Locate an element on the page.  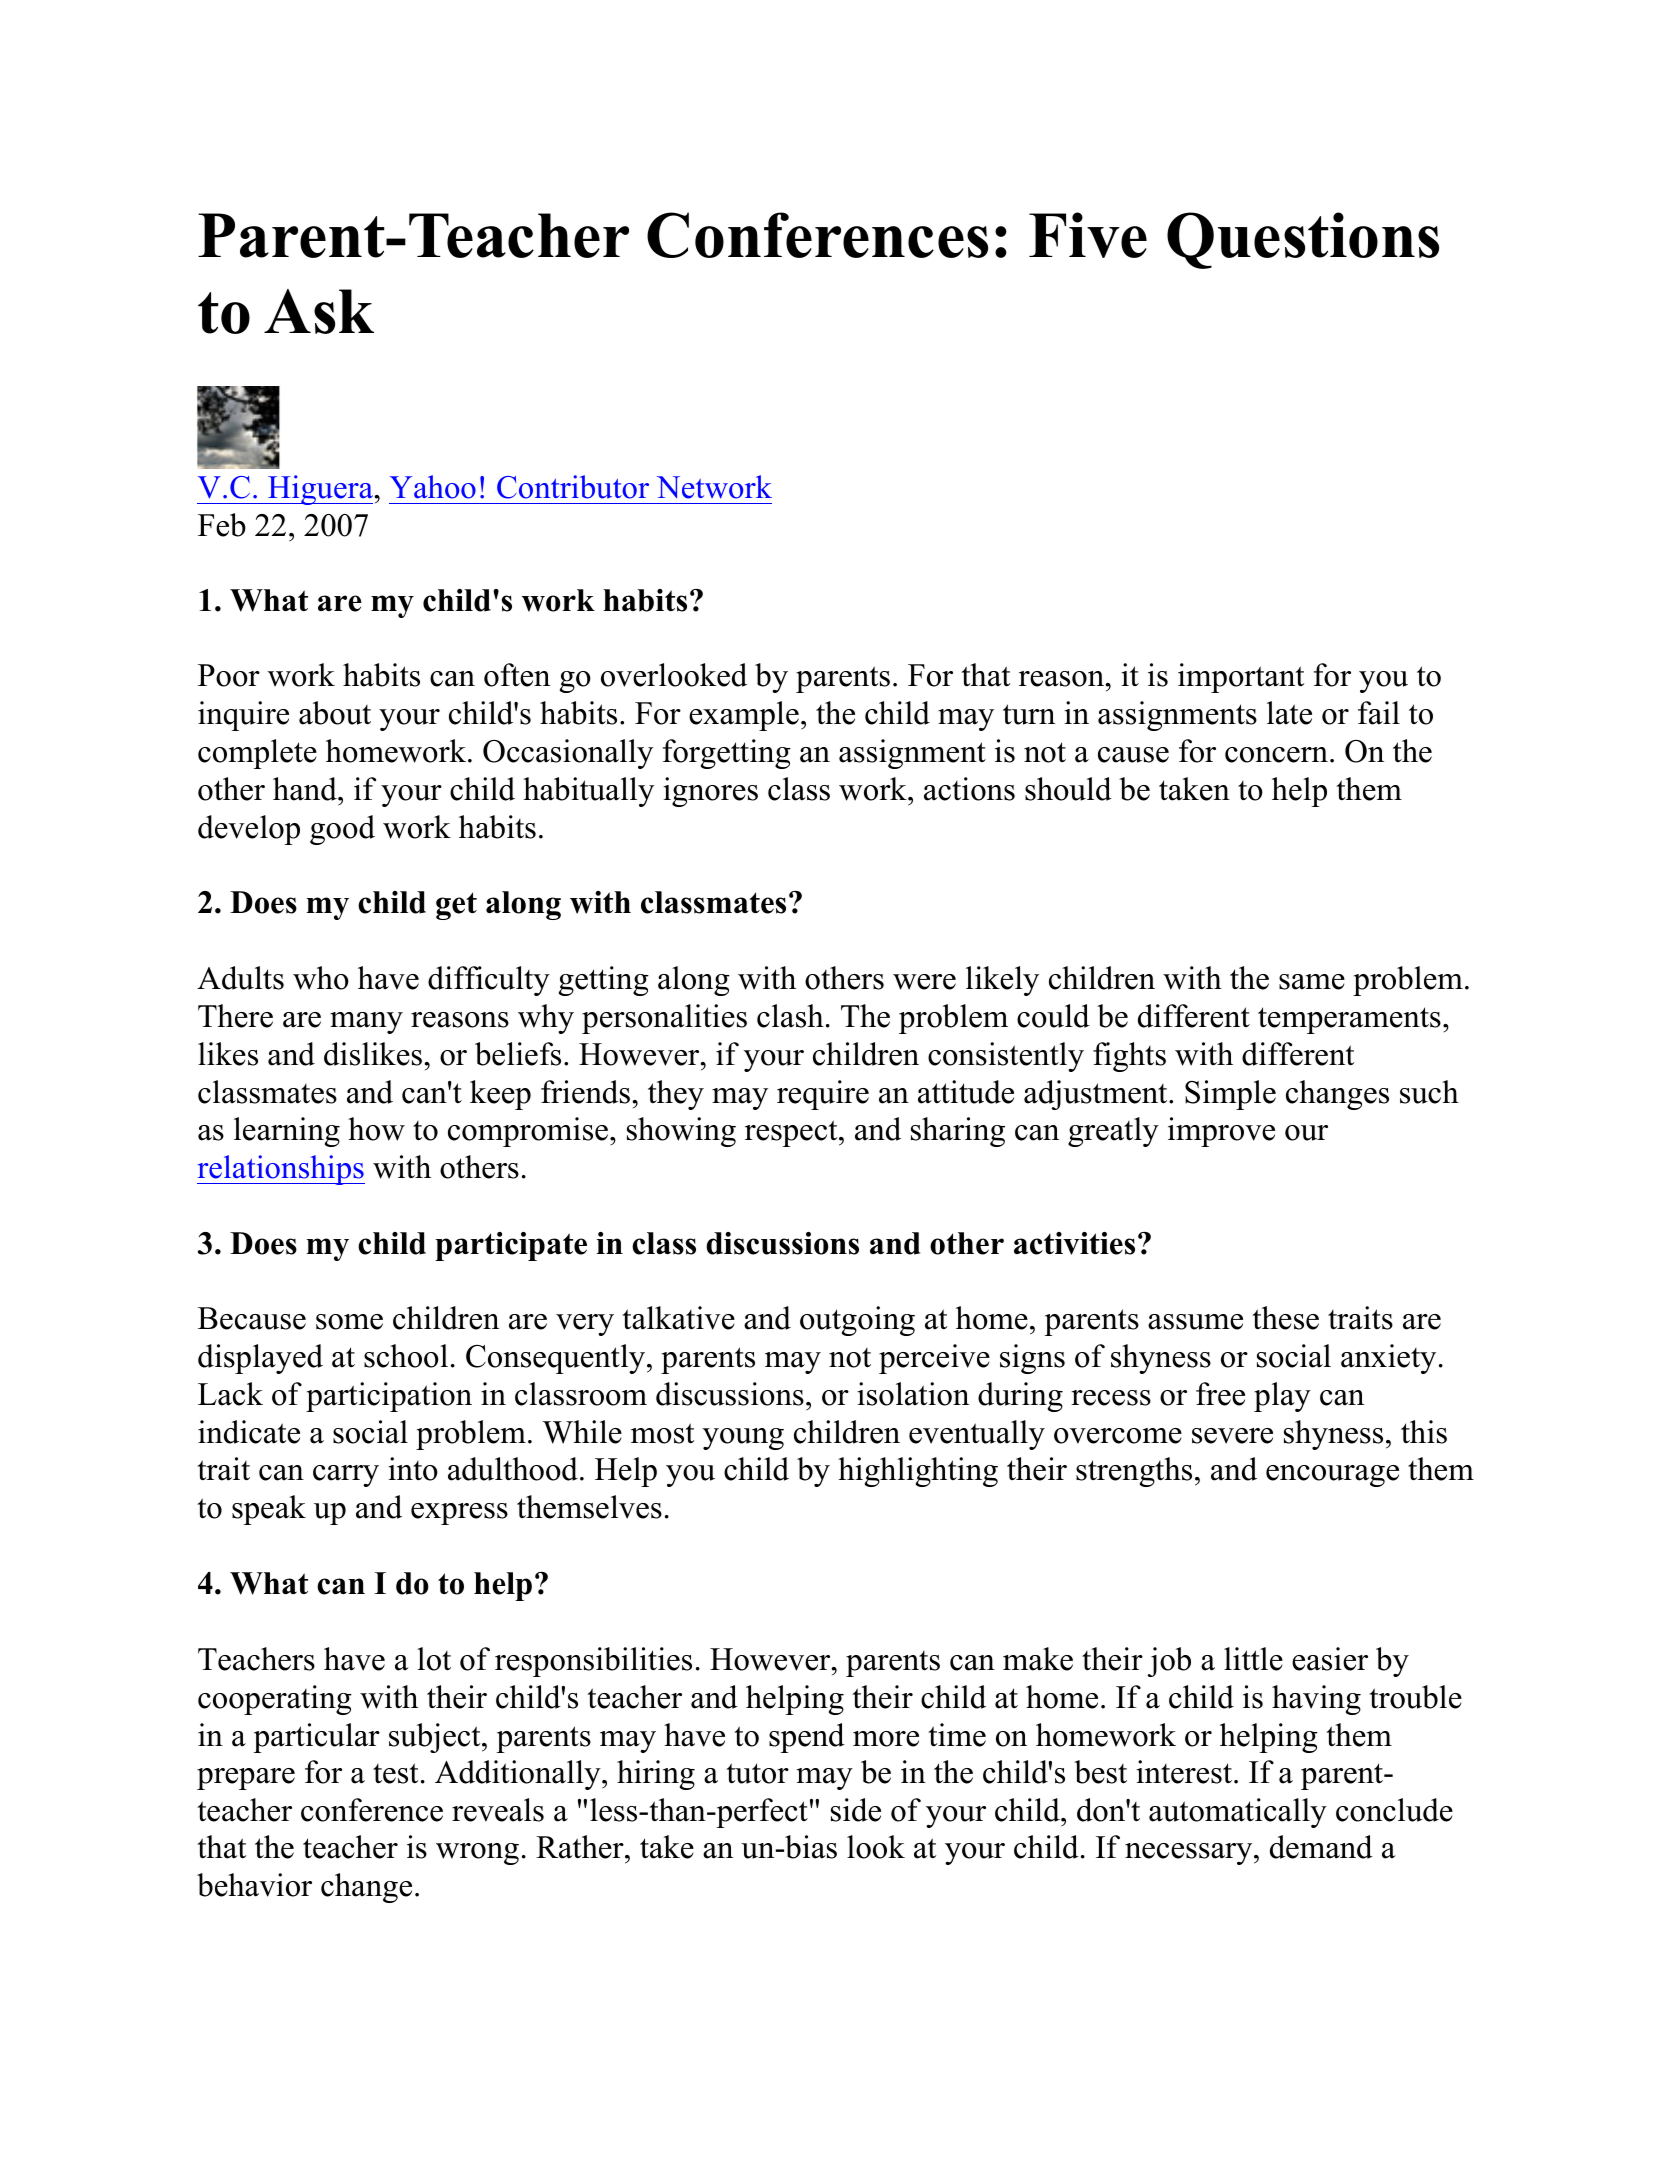
side is located at coordinates (856, 1810).
